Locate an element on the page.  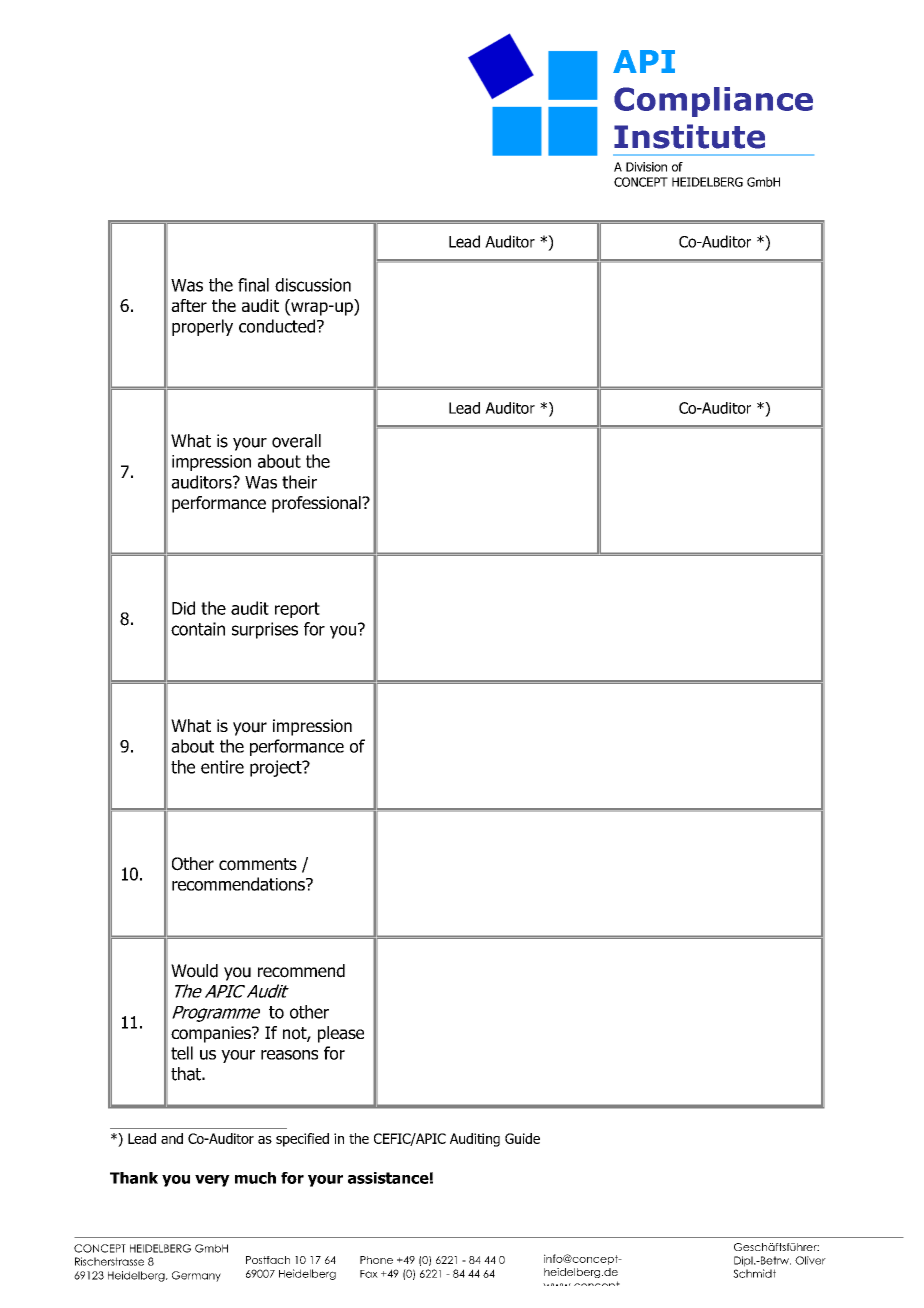
final is located at coordinates (253, 285).
